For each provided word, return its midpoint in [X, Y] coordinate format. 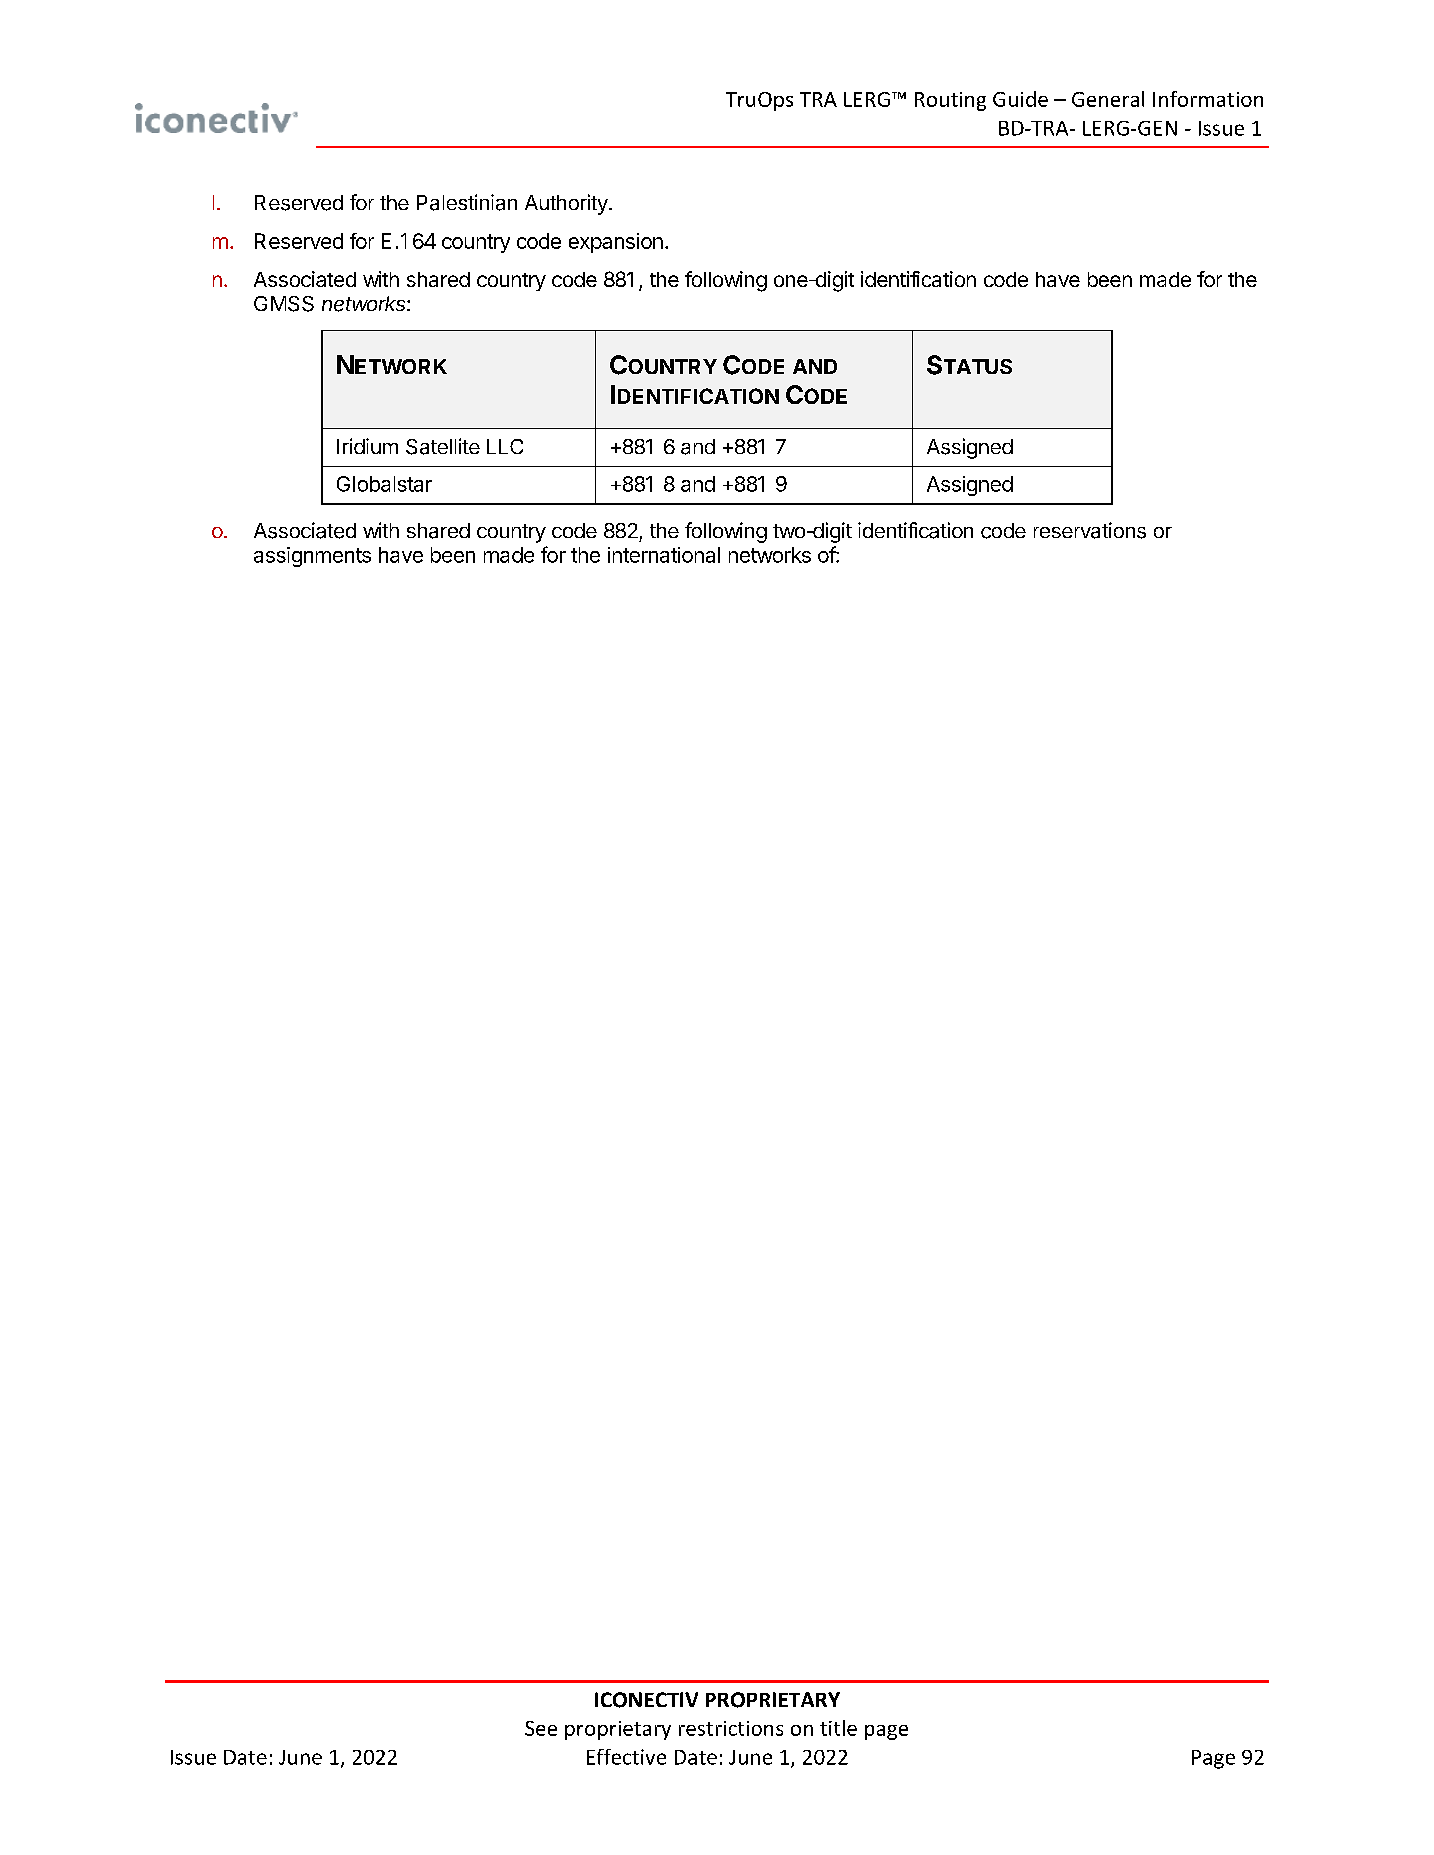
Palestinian [467, 202]
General [1108, 99]
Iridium [367, 446]
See [541, 1728]
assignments [312, 557]
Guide [1020, 99]
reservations [1090, 530]
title [838, 1728]
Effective [626, 1757]
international [664, 555]
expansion [616, 243]
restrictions [731, 1728]
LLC [505, 446]
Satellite [443, 446]
